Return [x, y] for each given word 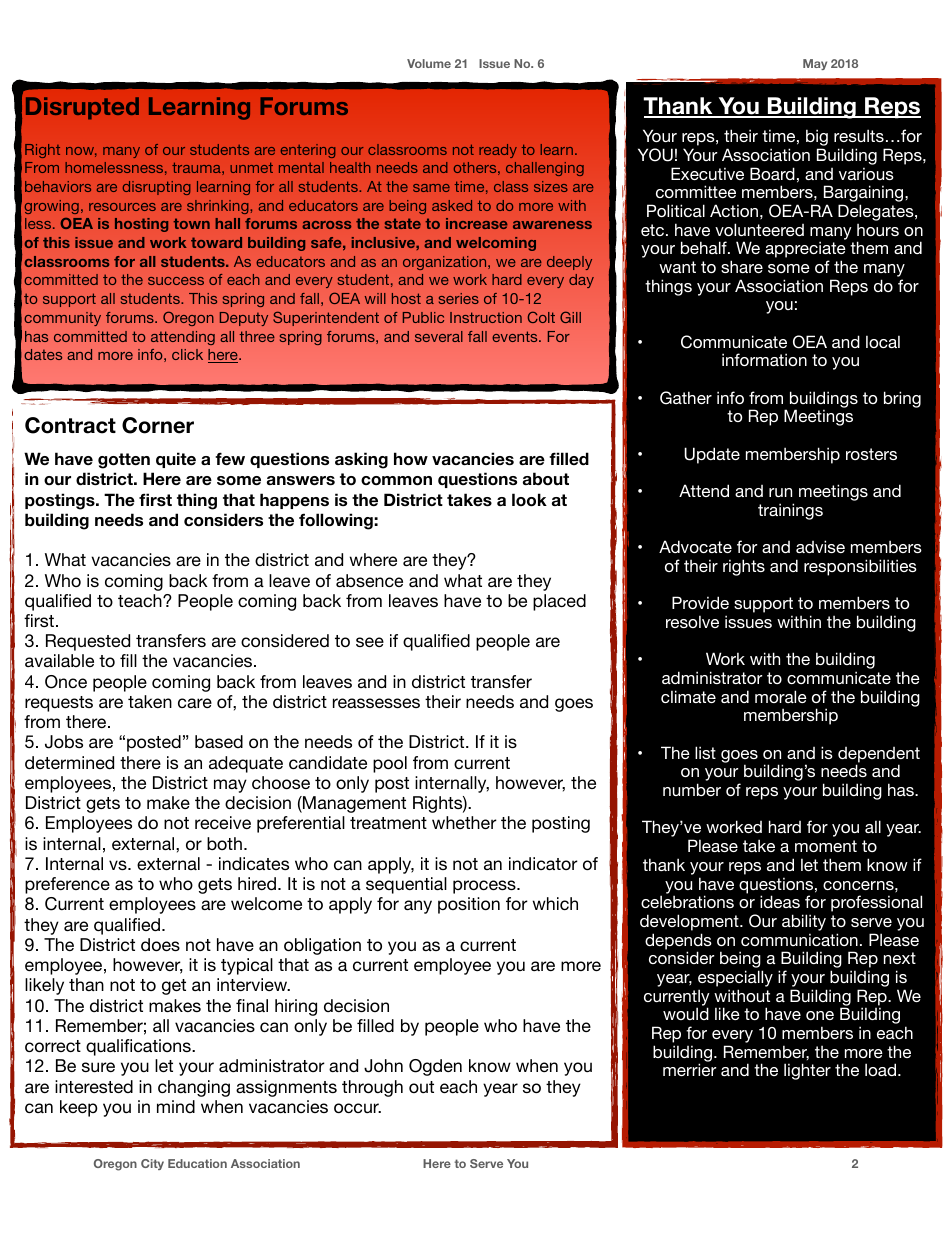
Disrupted [82, 108]
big [817, 139]
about [546, 479]
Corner [158, 425]
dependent [879, 756]
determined [69, 762]
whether [464, 822]
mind [176, 1106]
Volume [429, 63]
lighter [807, 1071]
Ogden [435, 1067]
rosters [871, 454]
